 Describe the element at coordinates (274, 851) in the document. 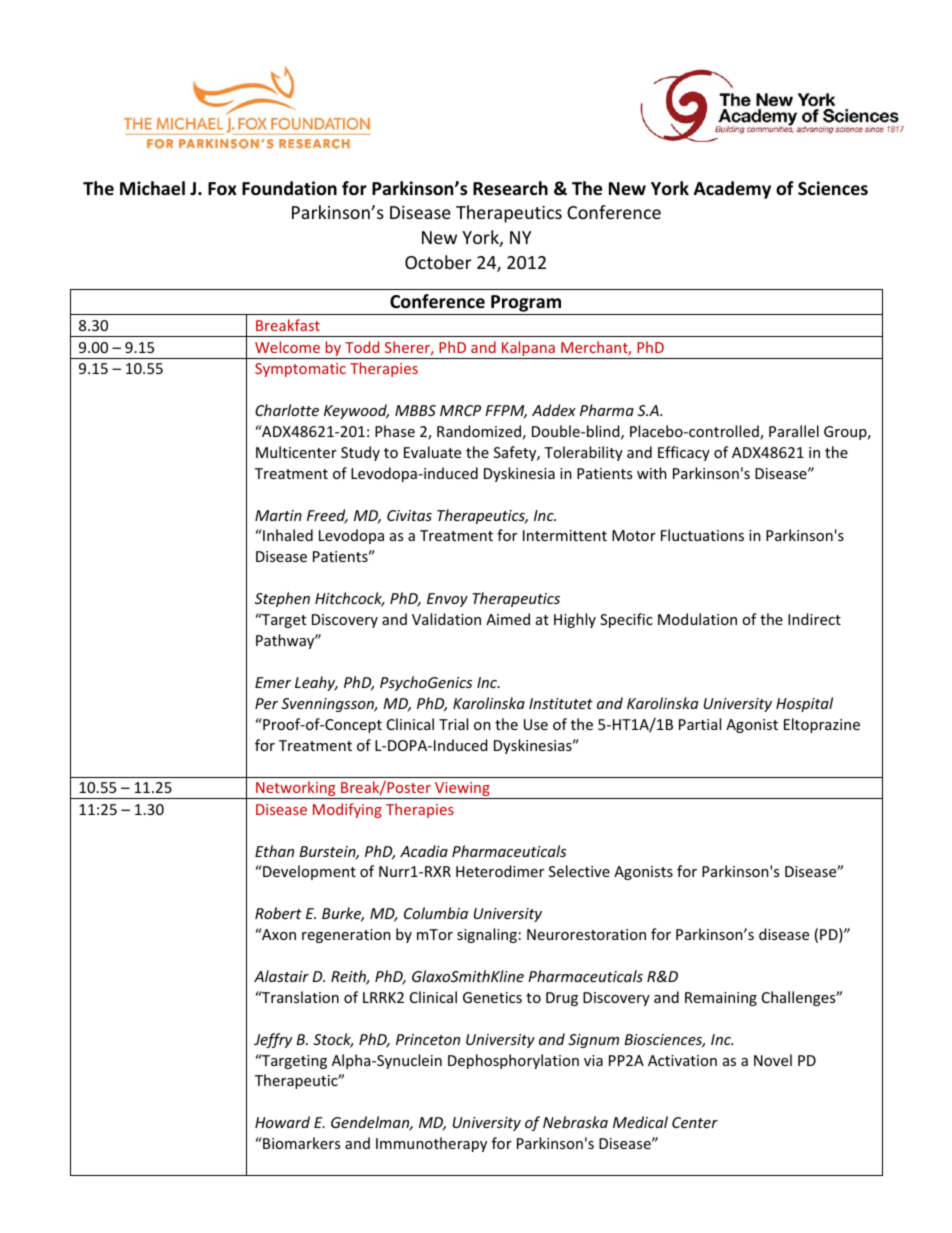

I see `Ethan` at that location.
